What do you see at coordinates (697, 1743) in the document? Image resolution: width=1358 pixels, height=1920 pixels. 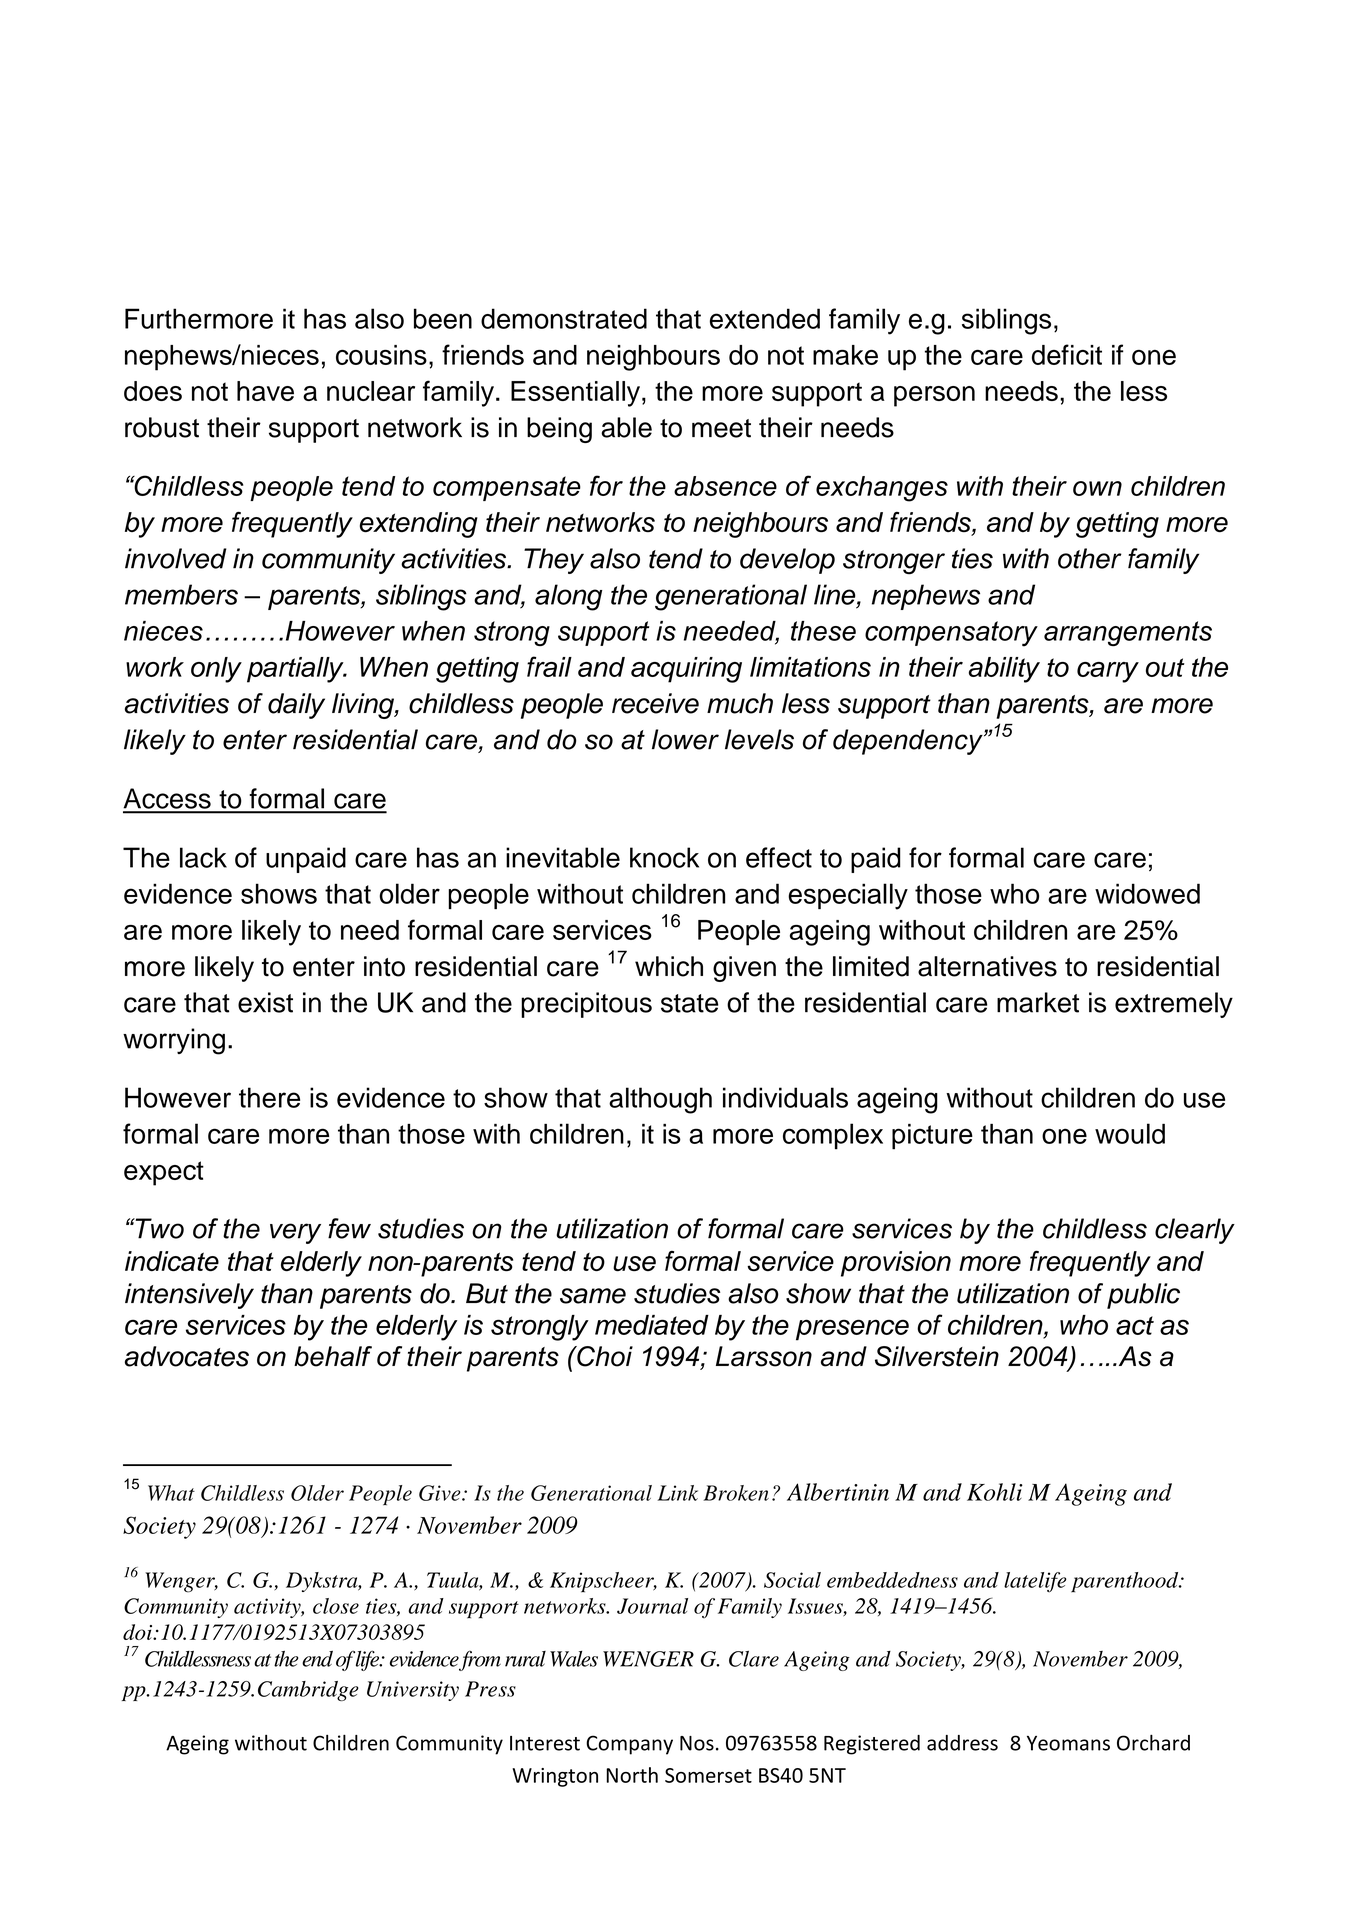 I see `Nos` at bounding box center [697, 1743].
